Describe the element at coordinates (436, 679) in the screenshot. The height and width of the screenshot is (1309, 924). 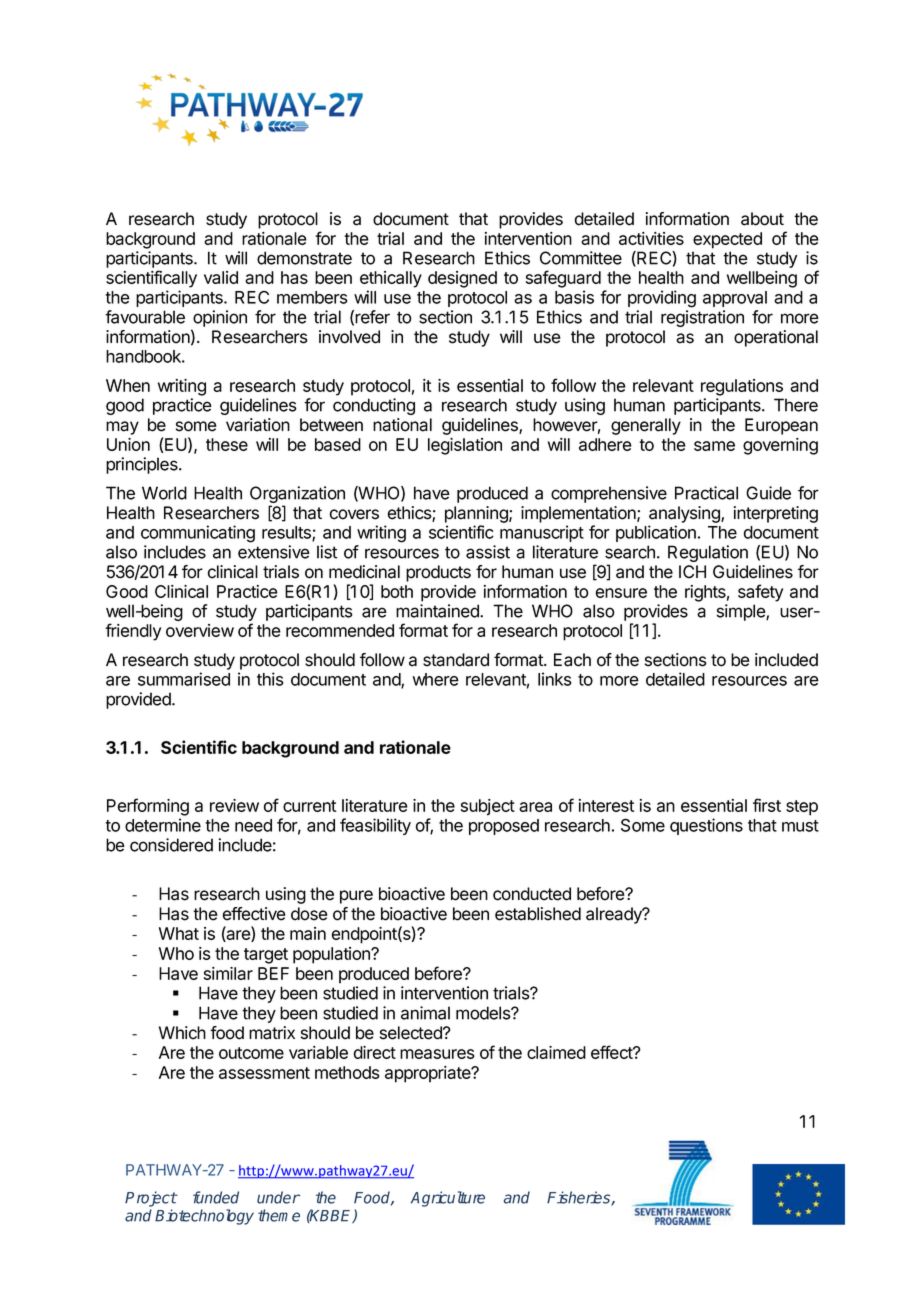
I see `where` at that location.
